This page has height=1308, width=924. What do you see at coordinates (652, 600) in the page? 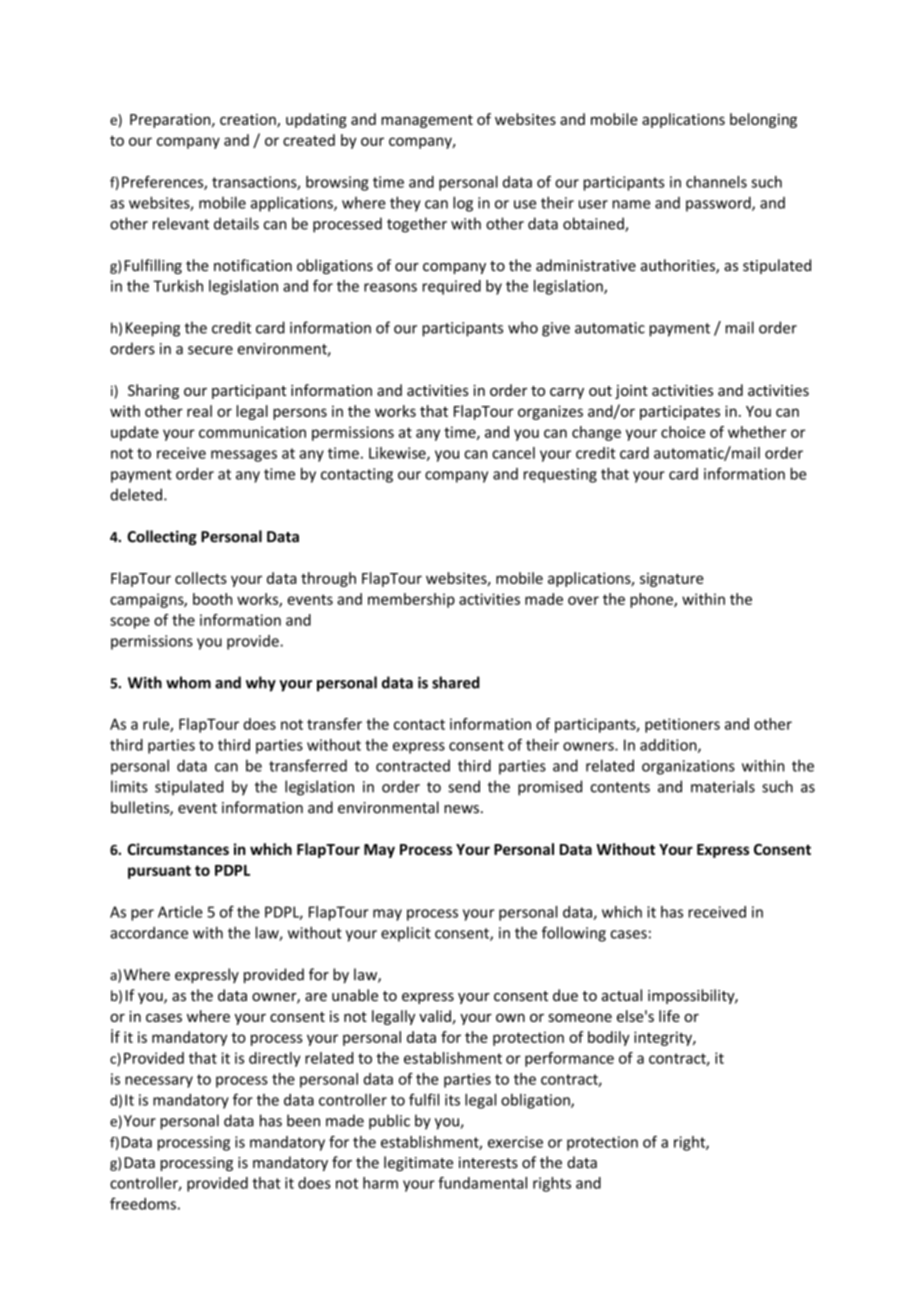
I see `phone` at bounding box center [652, 600].
